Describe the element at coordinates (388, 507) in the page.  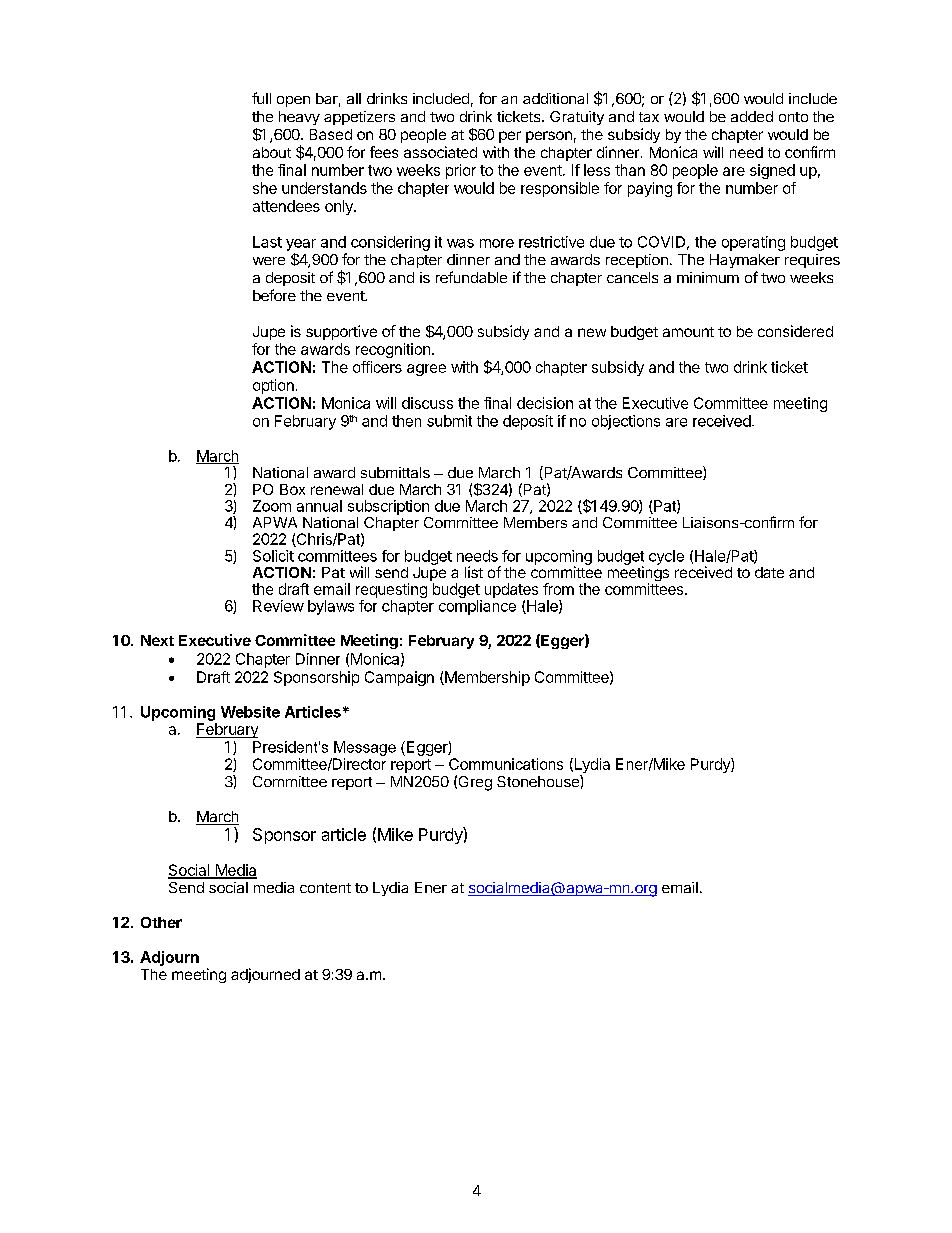
I see `subscription` at that location.
